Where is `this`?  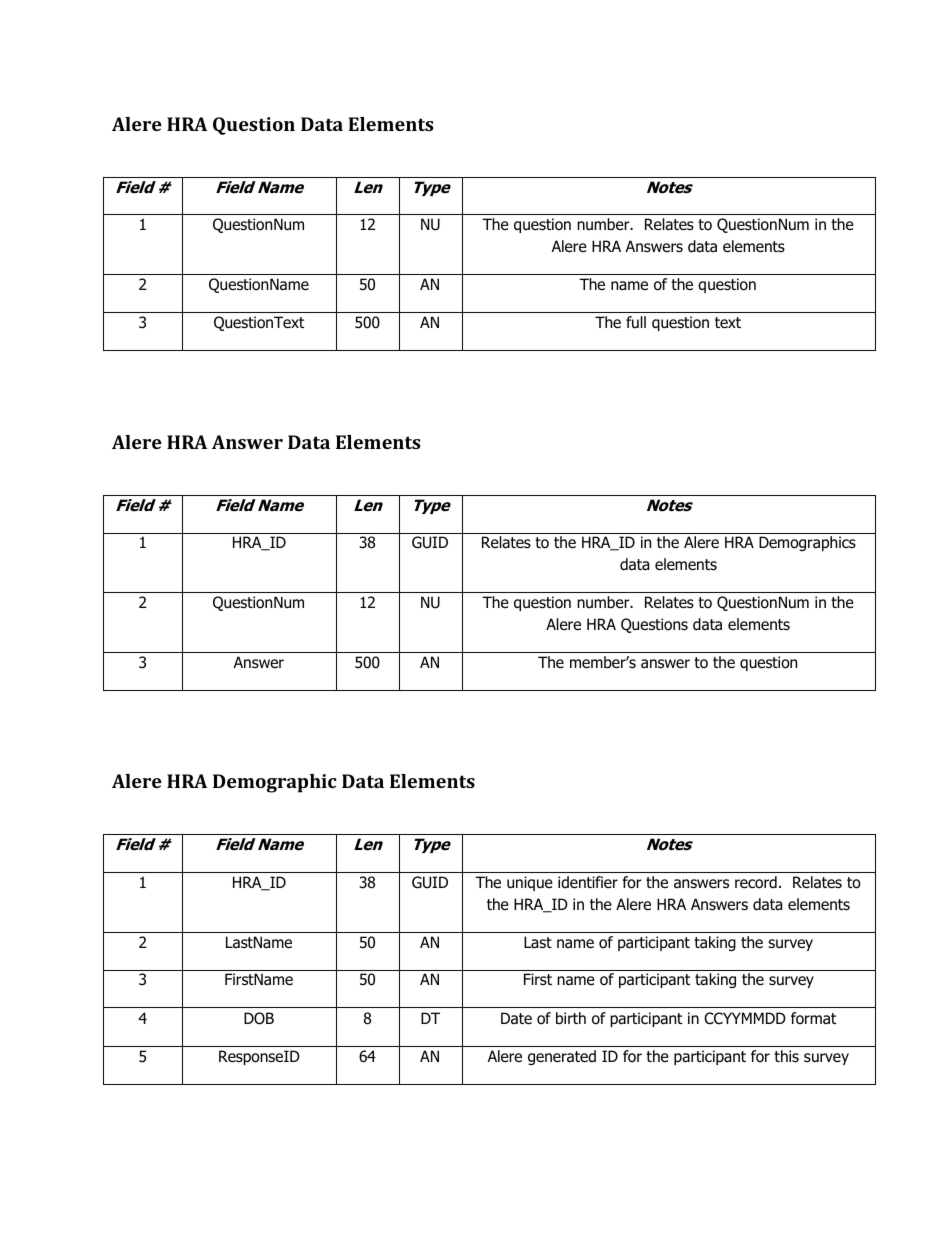
this is located at coordinates (786, 1056).
